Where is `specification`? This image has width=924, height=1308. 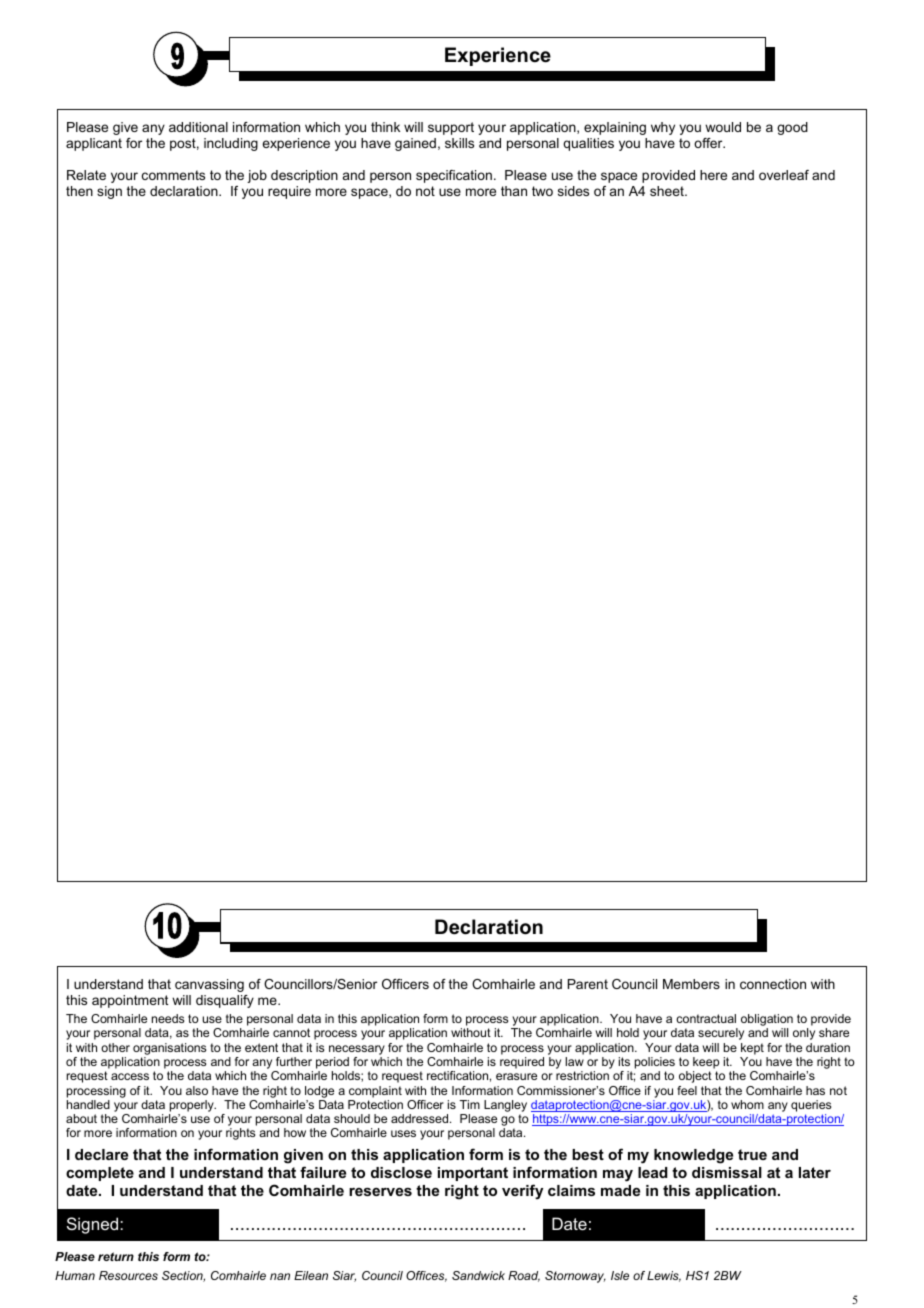
specification is located at coordinates (454, 176).
